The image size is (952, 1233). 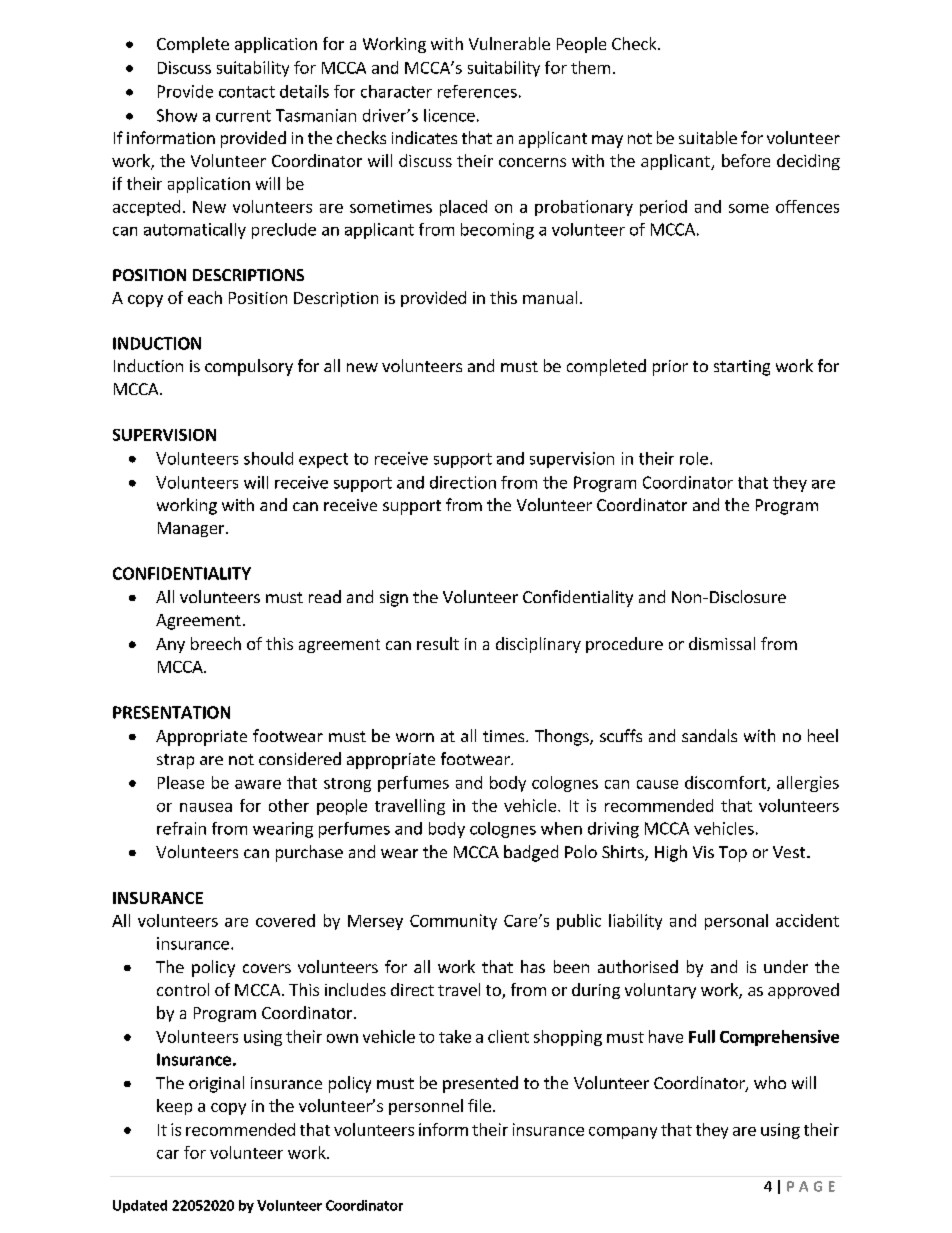 What do you see at coordinates (726, 783) in the screenshot?
I see `discomfort` at bounding box center [726, 783].
